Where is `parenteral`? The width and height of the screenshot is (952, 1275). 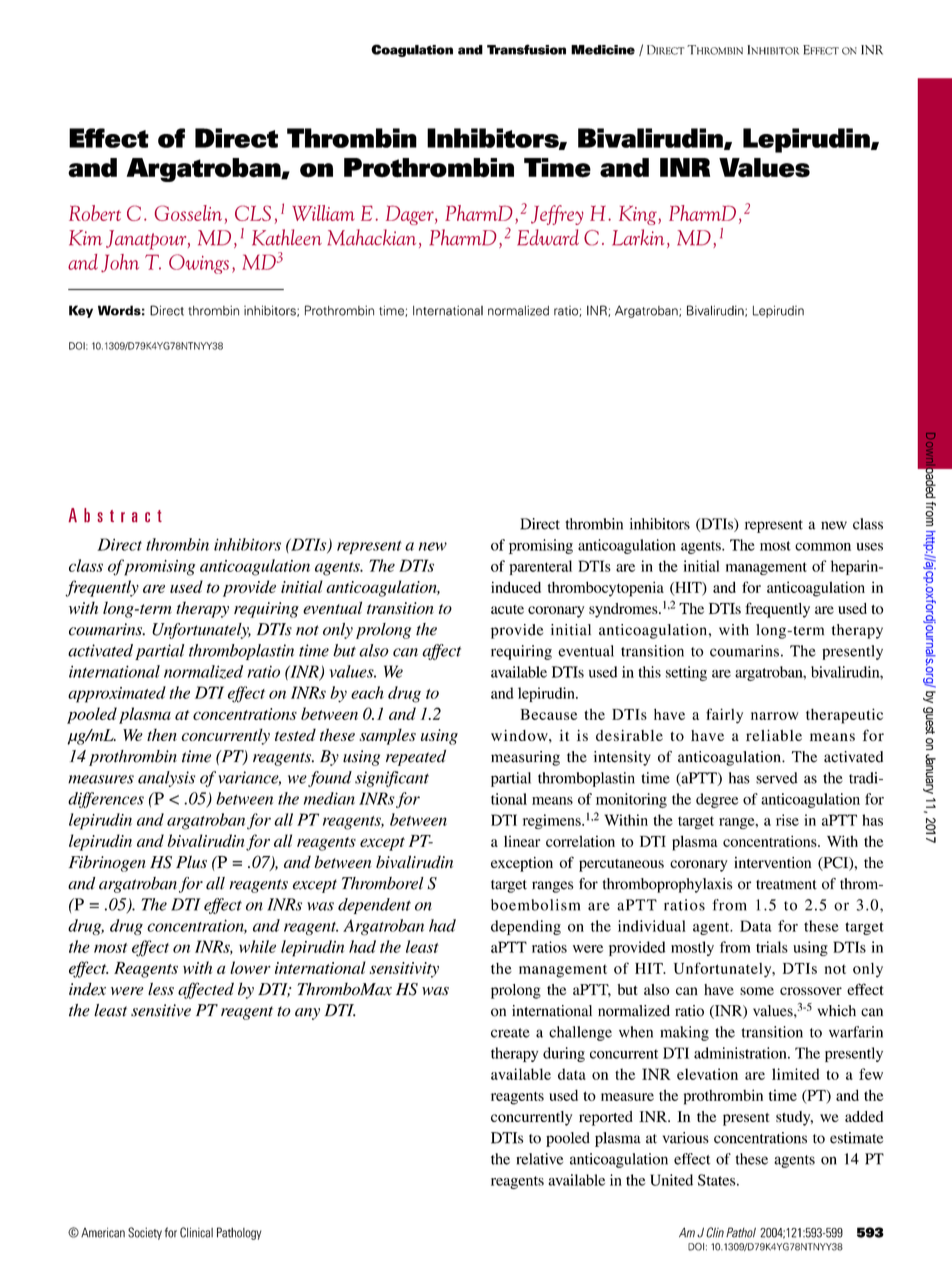
parenteral is located at coordinates (540, 567).
